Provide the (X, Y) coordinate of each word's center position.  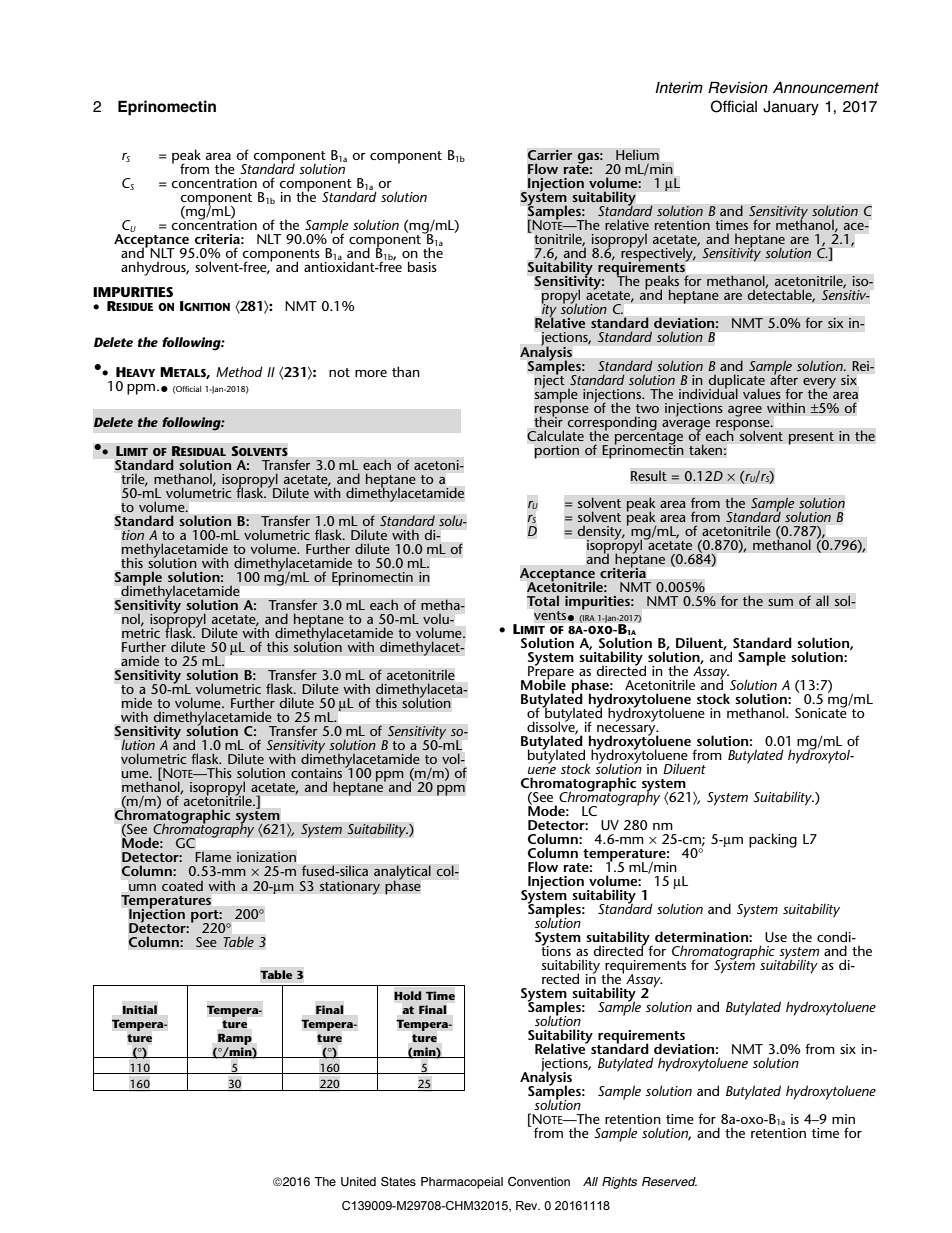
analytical (402, 873)
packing (773, 840)
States (398, 1182)
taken (705, 449)
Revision (738, 87)
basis (422, 266)
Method (239, 371)
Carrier (550, 155)
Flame (213, 857)
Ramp (235, 1039)
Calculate (555, 435)
